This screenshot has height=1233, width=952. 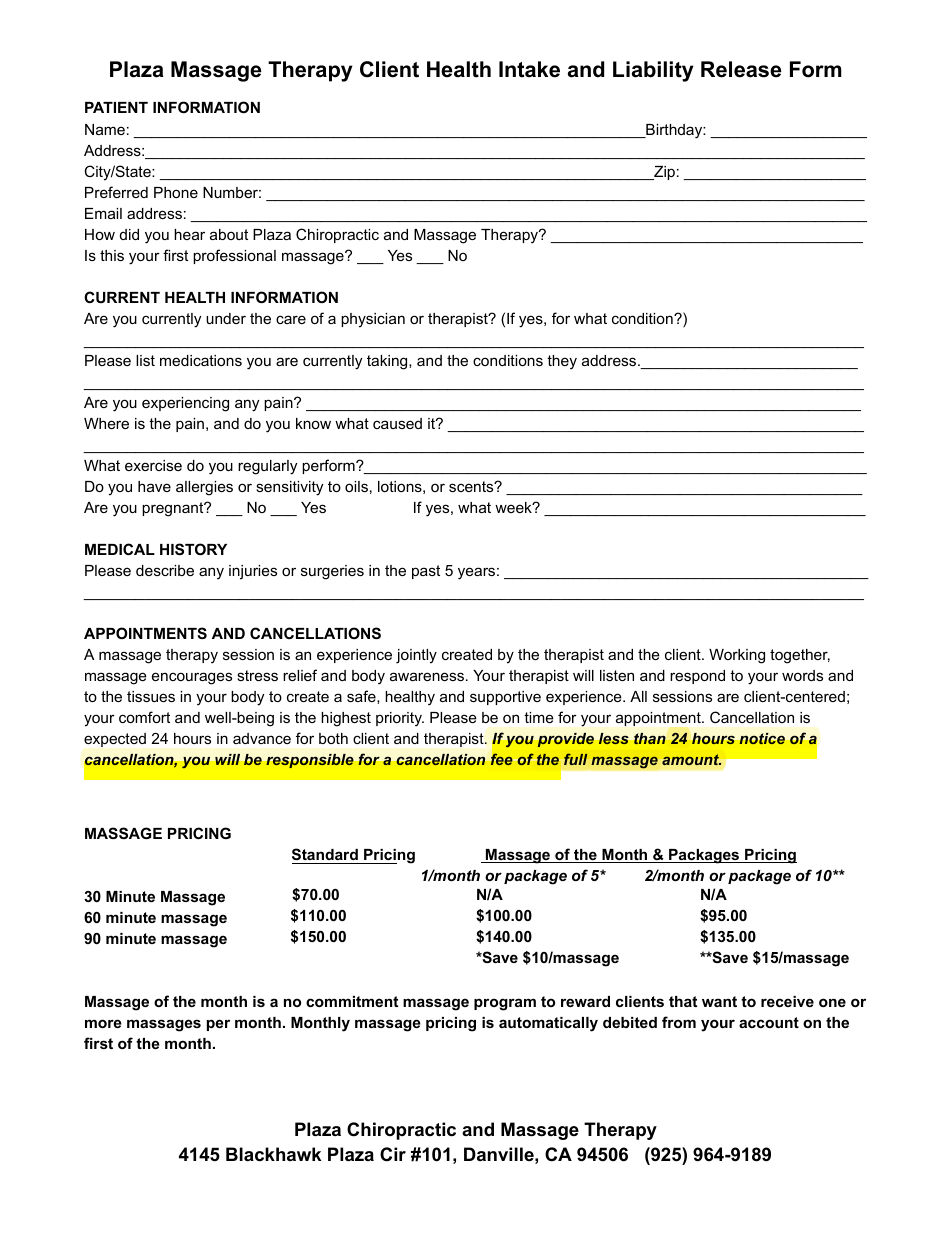 I want to click on expected, so click(x=115, y=740).
